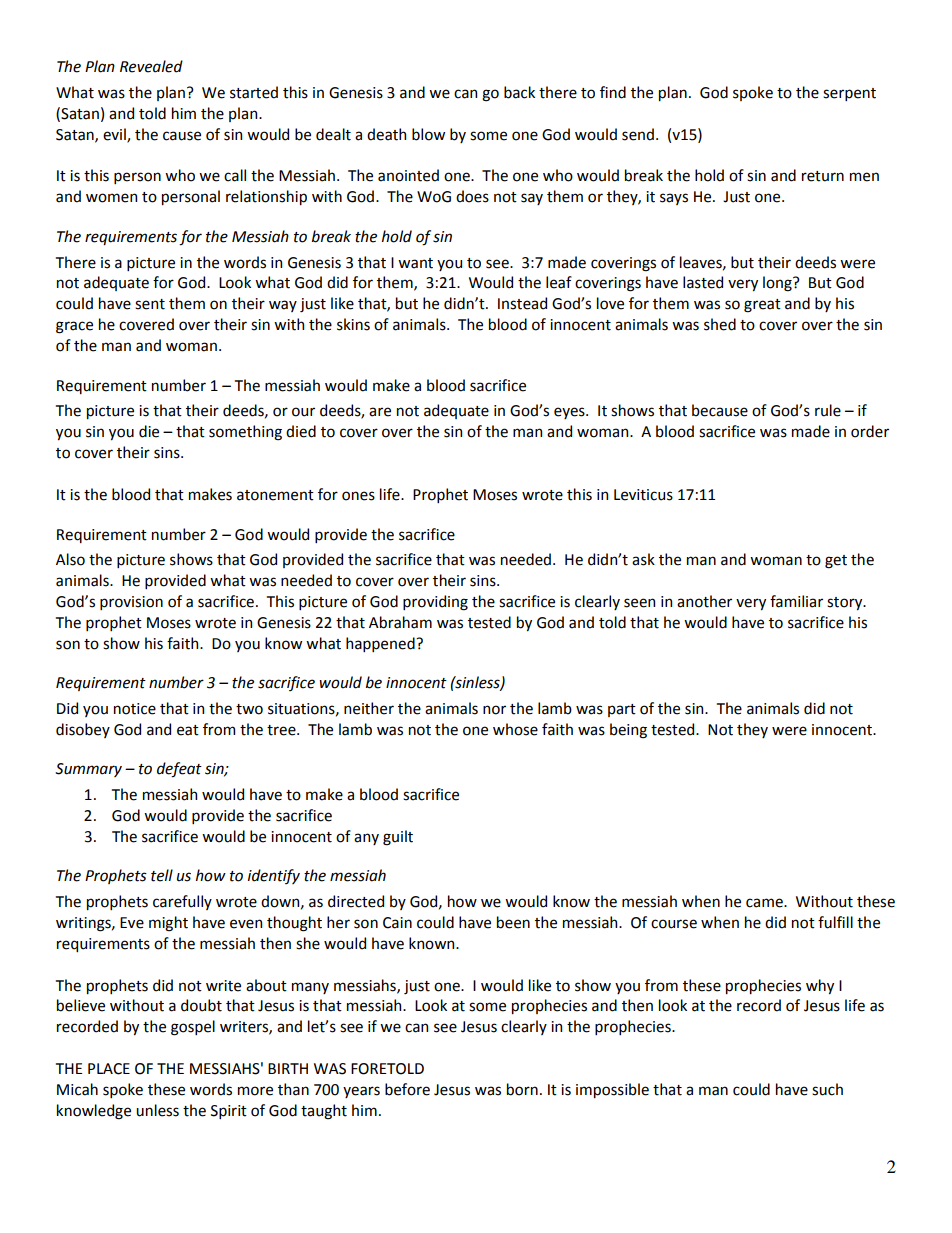 This document has height=1233, width=952. What do you see at coordinates (828, 410) in the document?
I see `rule` at bounding box center [828, 410].
